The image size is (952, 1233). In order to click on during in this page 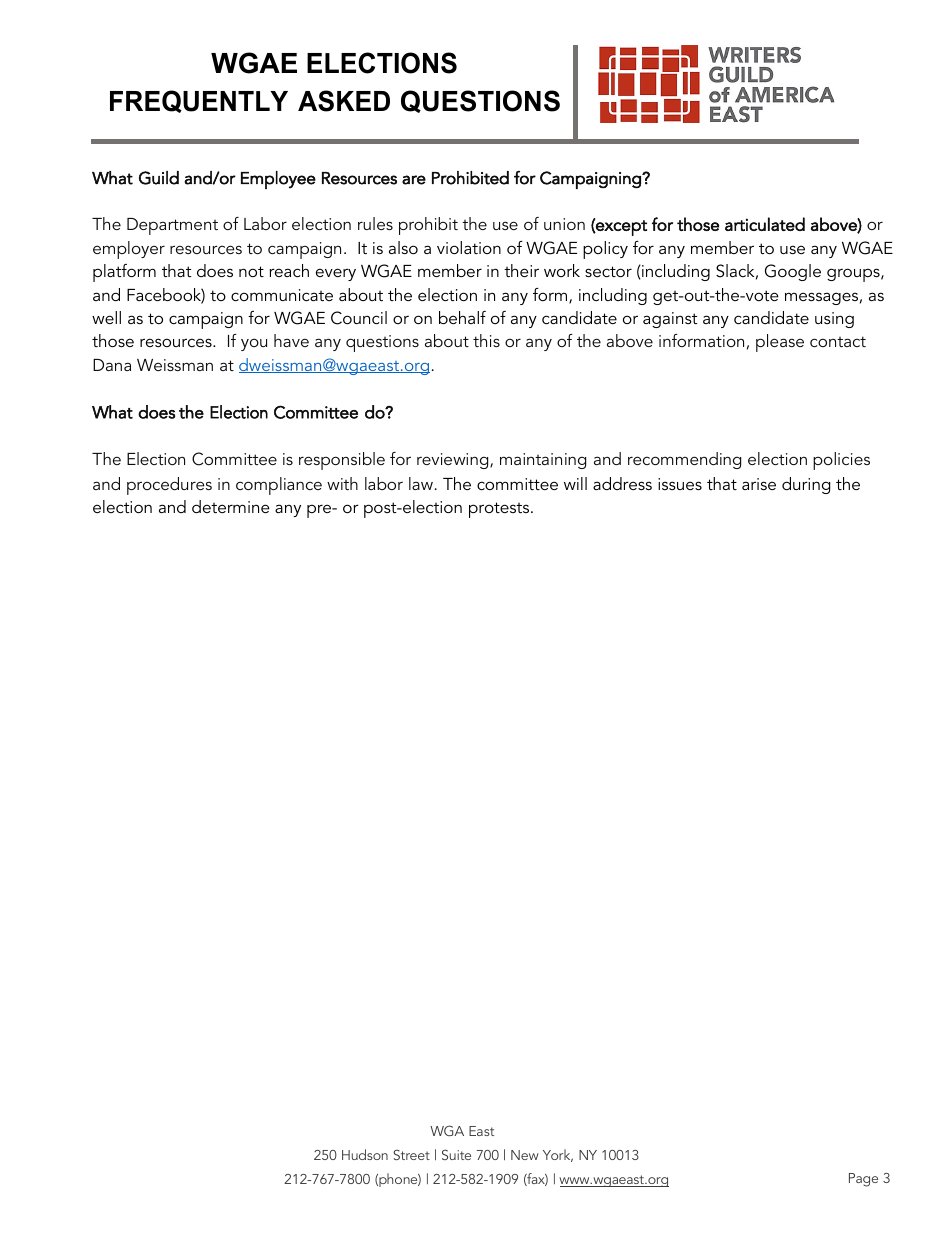, I will do `click(806, 485)`.
